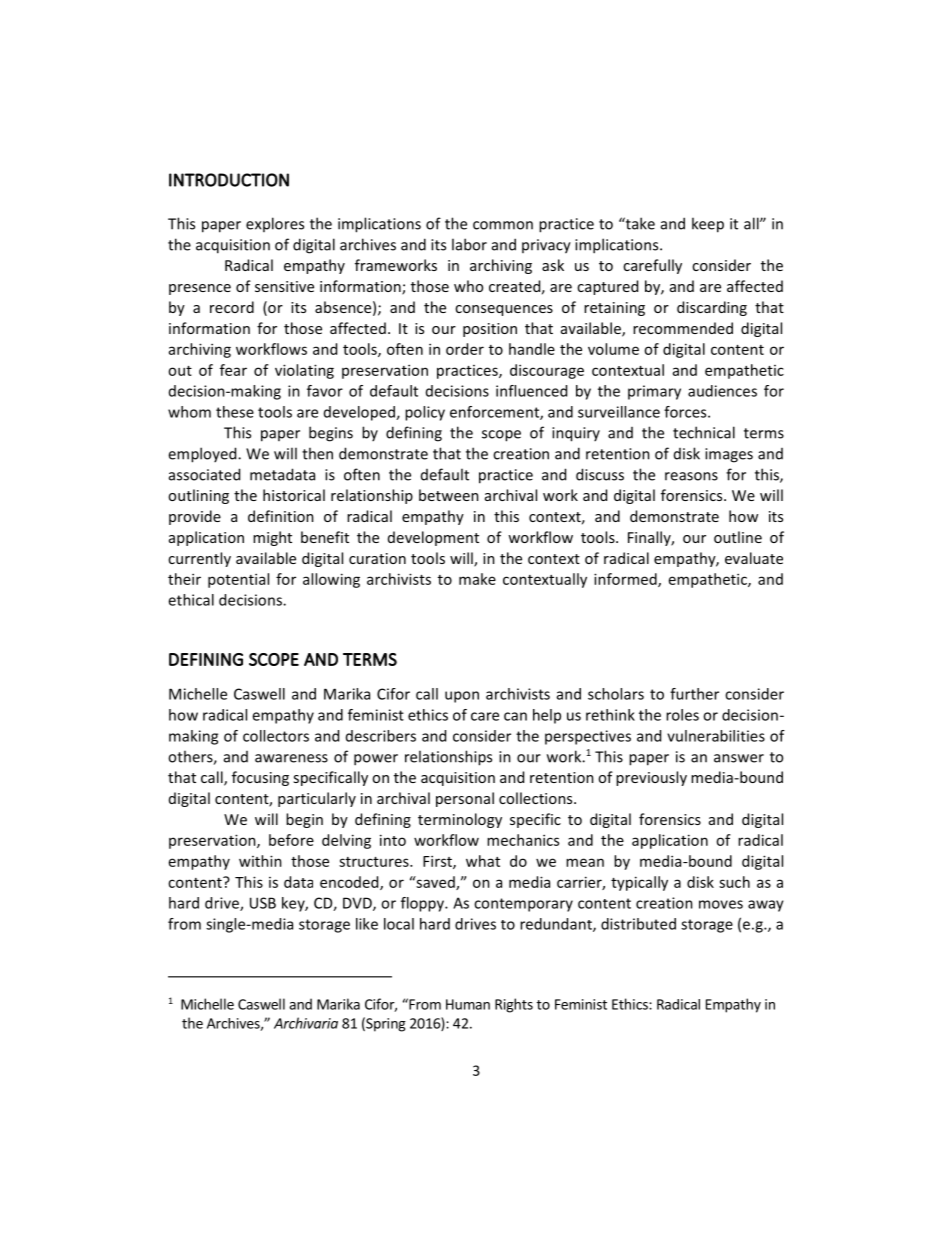 This image has height=1233, width=952. I want to click on employed, so click(203, 455).
